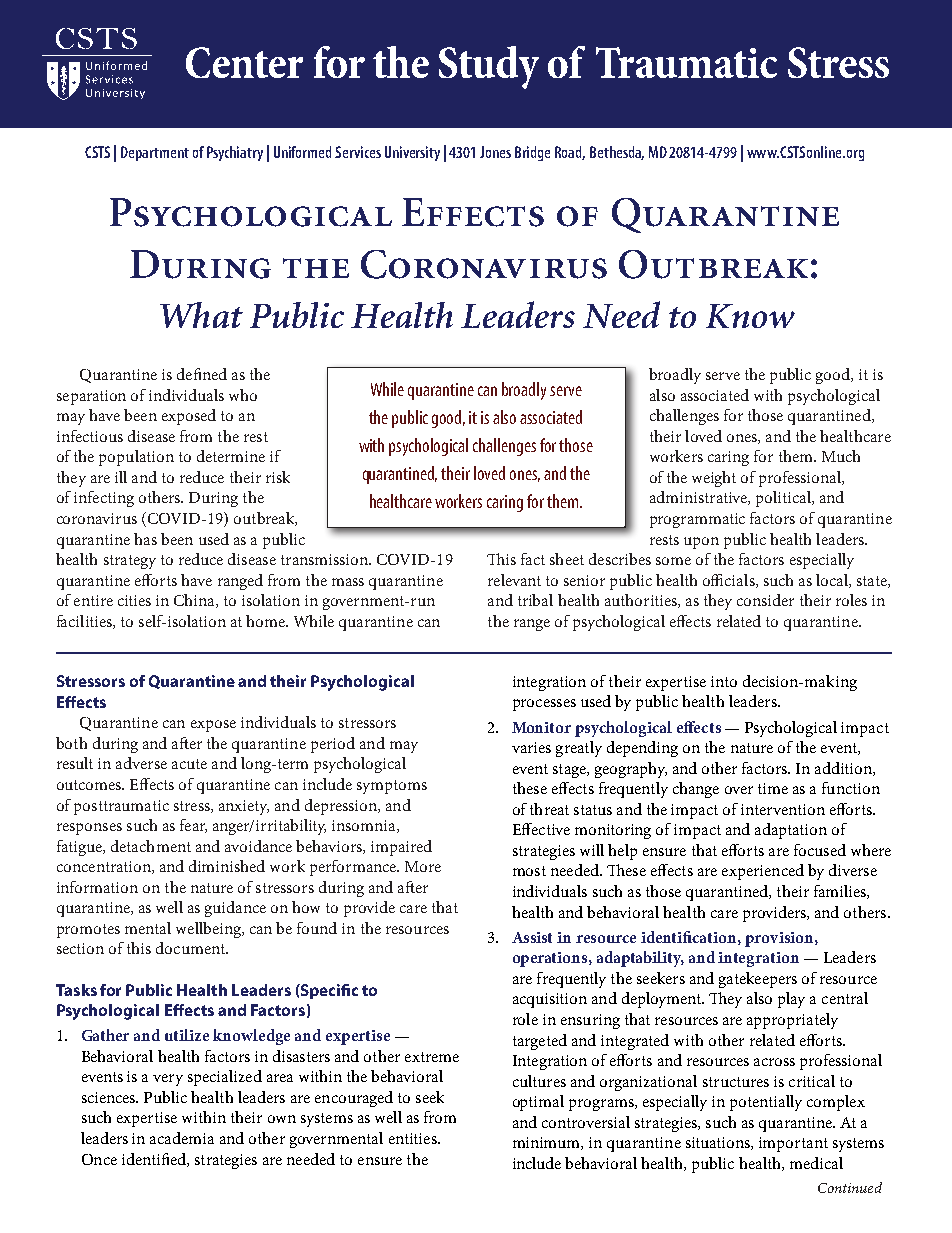 Image resolution: width=952 pixels, height=1233 pixels. I want to click on cities, so click(134, 600).
